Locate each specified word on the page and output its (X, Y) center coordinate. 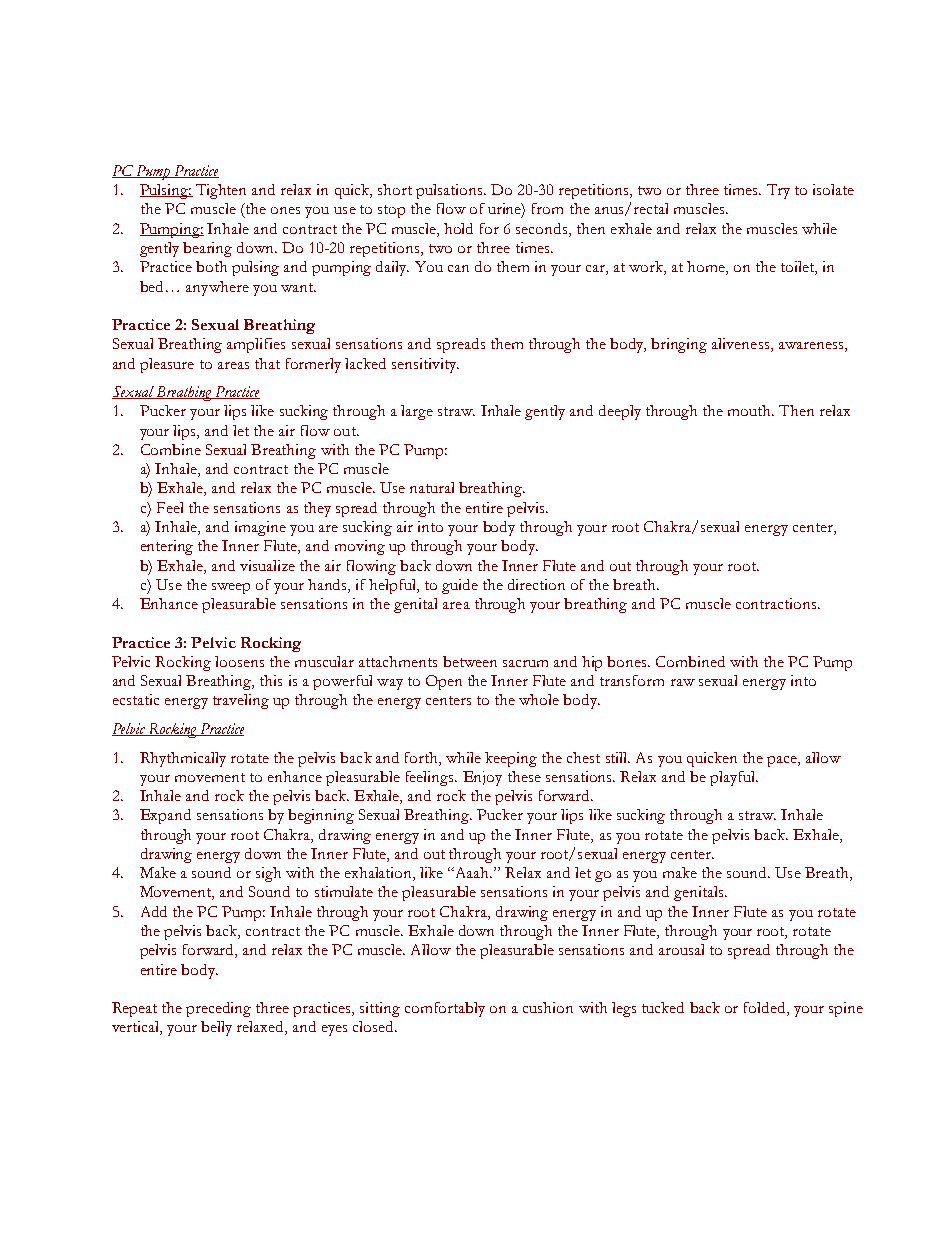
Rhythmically (183, 759)
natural (432, 487)
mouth (751, 410)
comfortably (445, 1009)
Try (778, 191)
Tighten (221, 191)
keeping (511, 759)
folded (766, 1009)
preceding (218, 1009)
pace (783, 761)
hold (458, 228)
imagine (260, 528)
